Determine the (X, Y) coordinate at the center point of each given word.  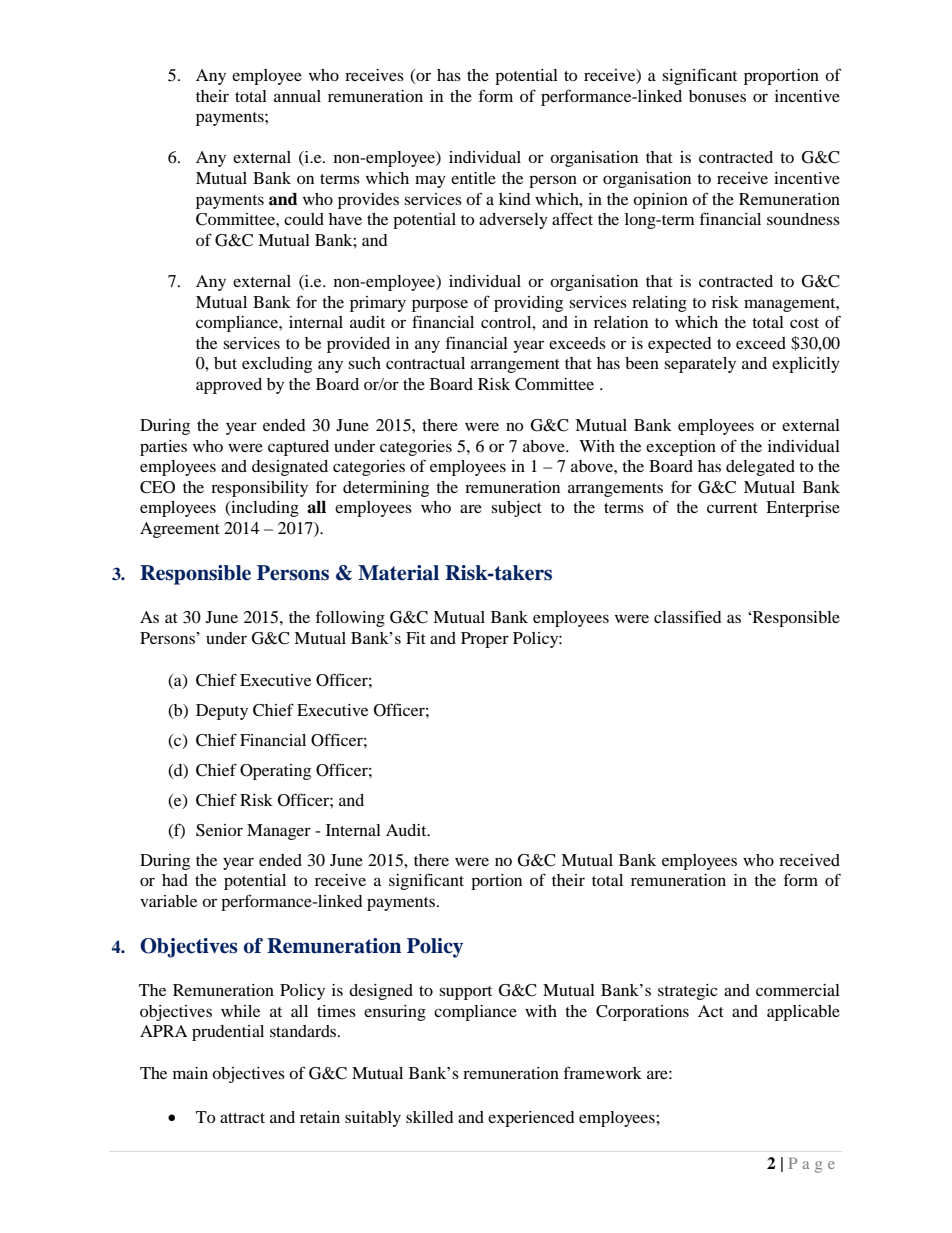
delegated (760, 468)
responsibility (259, 489)
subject (516, 509)
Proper (485, 640)
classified (688, 616)
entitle (473, 178)
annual (297, 96)
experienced (531, 1119)
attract (242, 1118)
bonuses (717, 96)
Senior (219, 830)
